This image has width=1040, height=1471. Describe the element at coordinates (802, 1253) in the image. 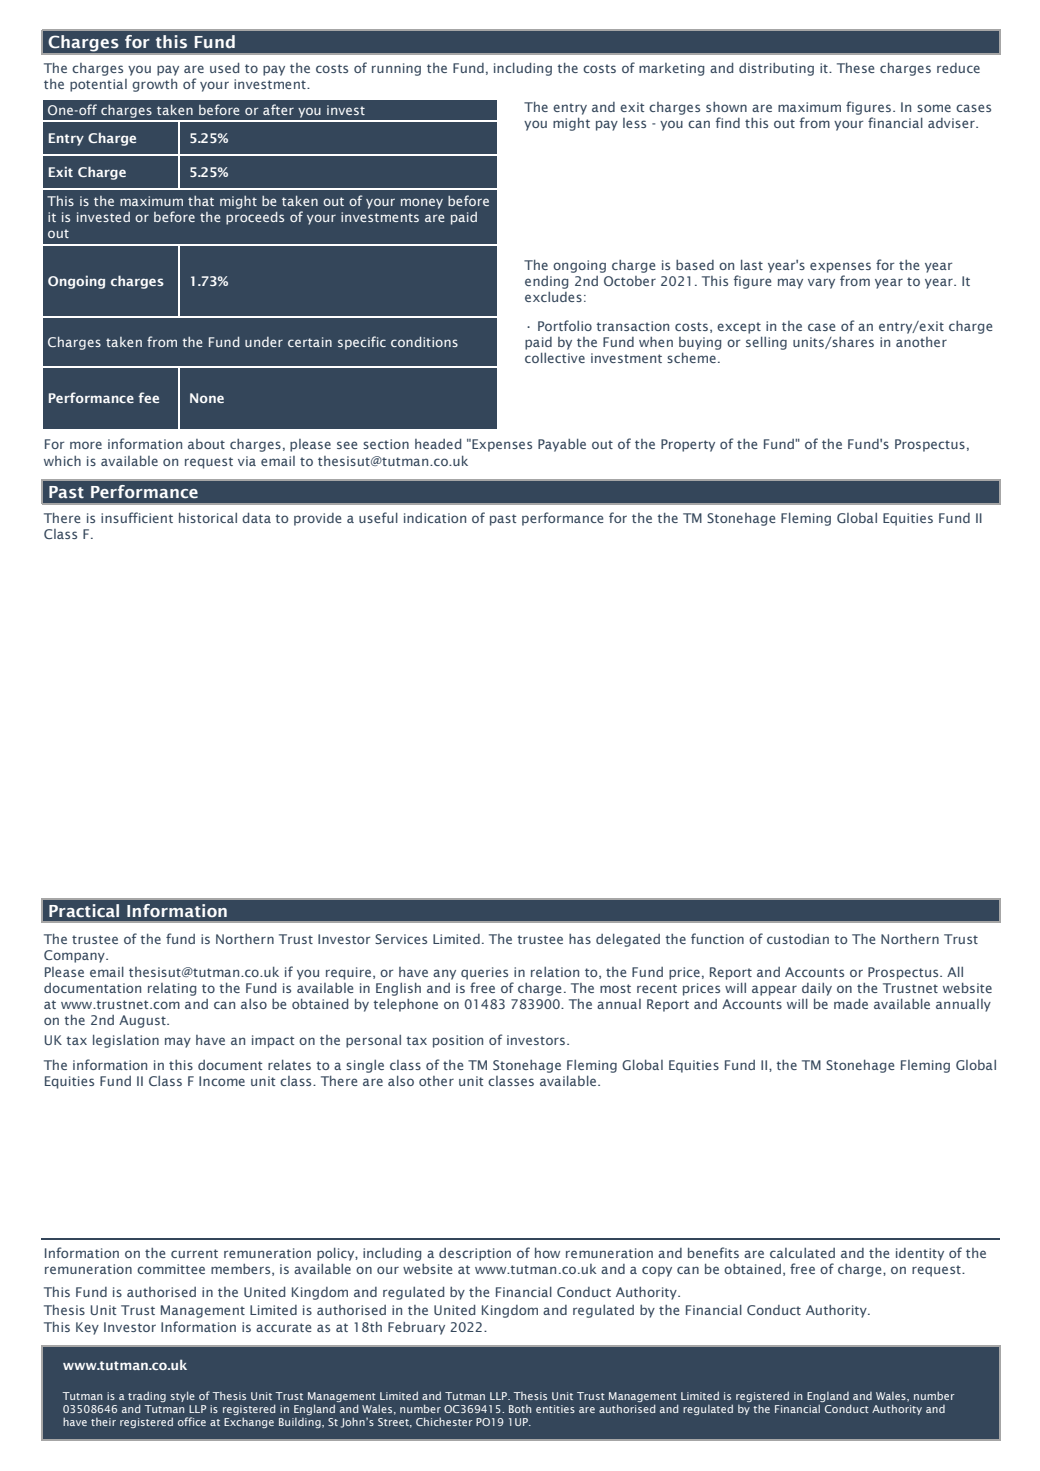

I see `calculated` at that location.
